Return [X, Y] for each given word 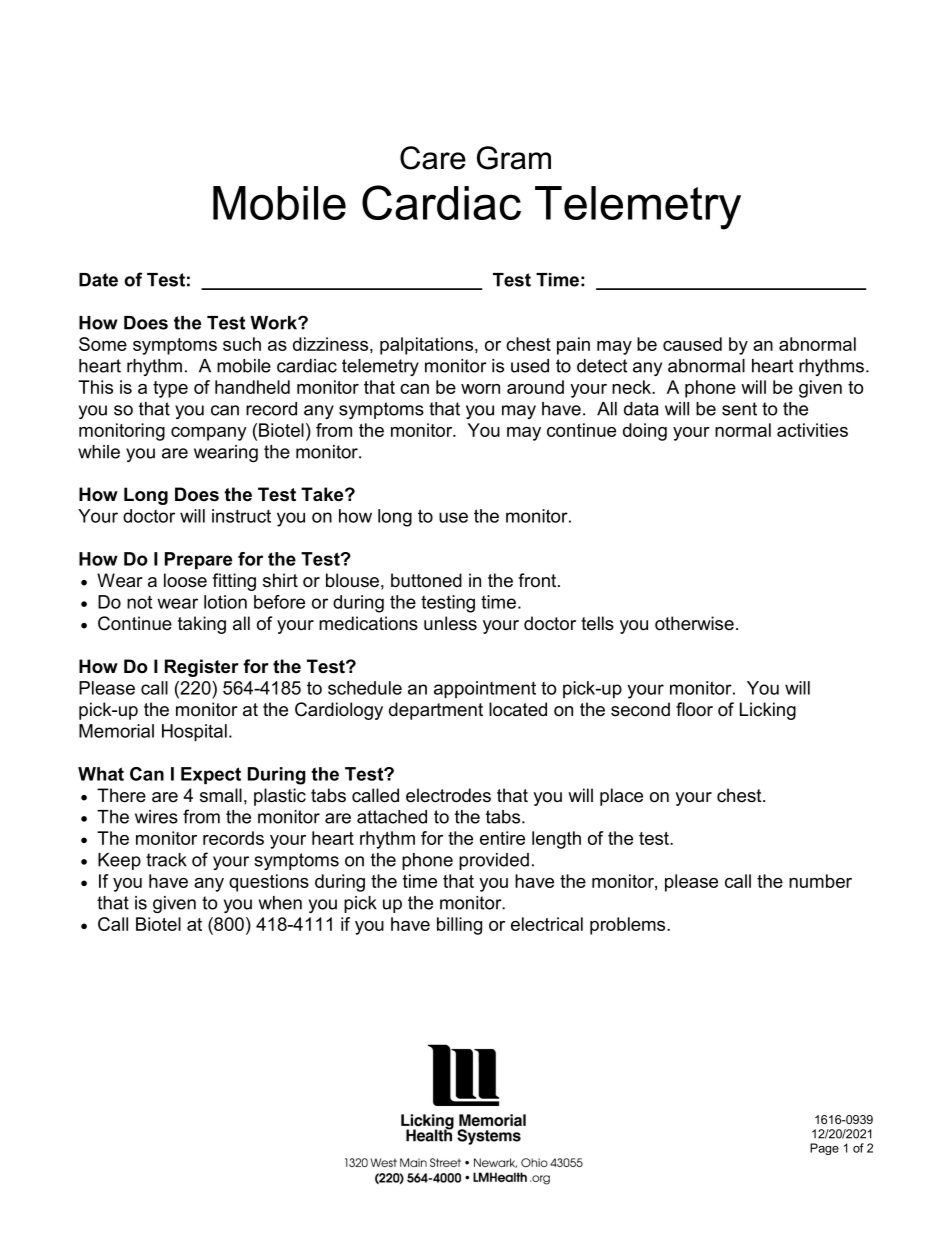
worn [480, 389]
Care [433, 158]
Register [202, 668]
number [820, 881]
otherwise [694, 623]
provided [494, 861]
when [280, 903]
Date [98, 280]
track [166, 860]
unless [450, 623]
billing [459, 926]
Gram [514, 158]
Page [824, 1149]
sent [739, 409]
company [209, 434]
